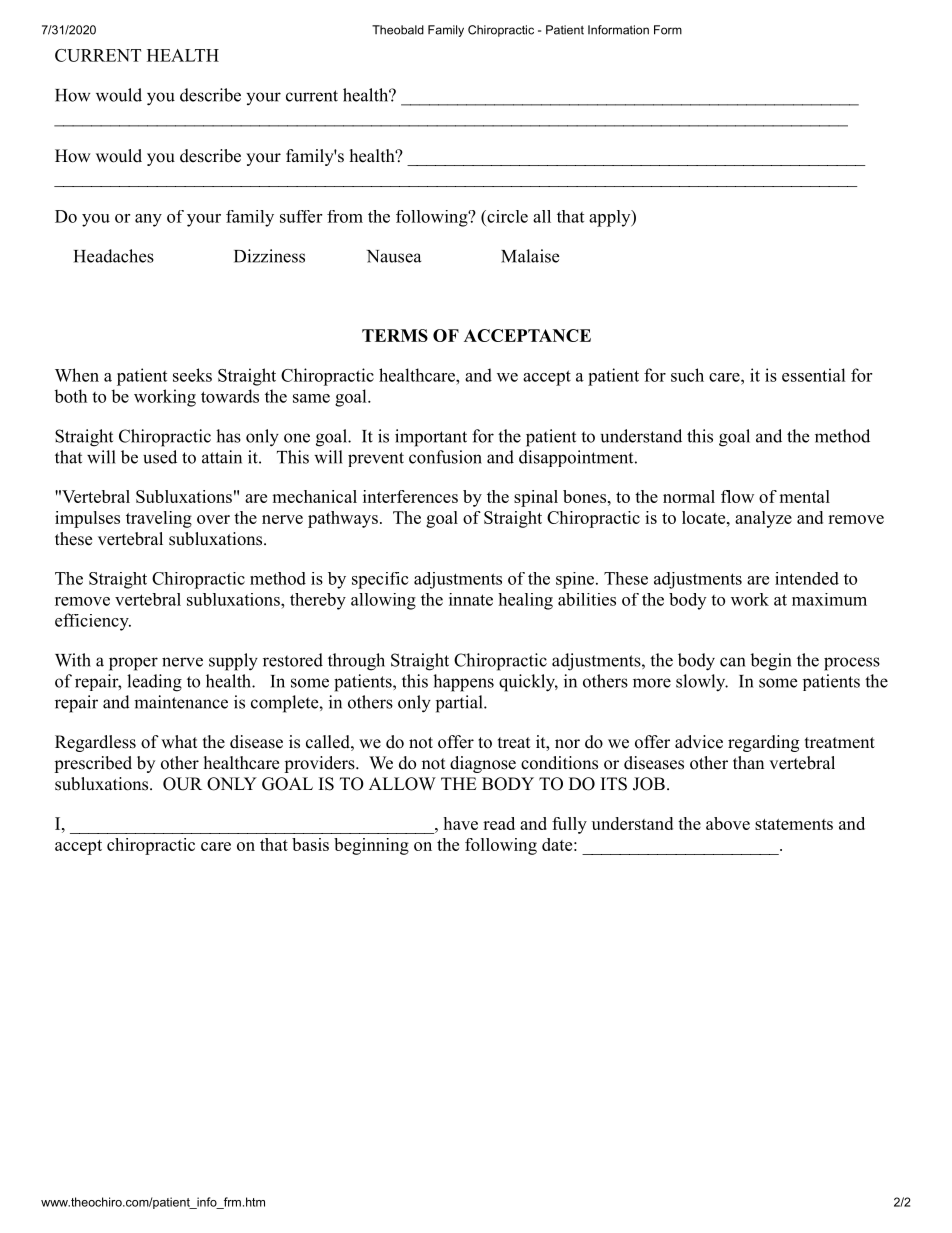  What do you see at coordinates (159, 519) in the screenshot?
I see `traveling` at bounding box center [159, 519].
